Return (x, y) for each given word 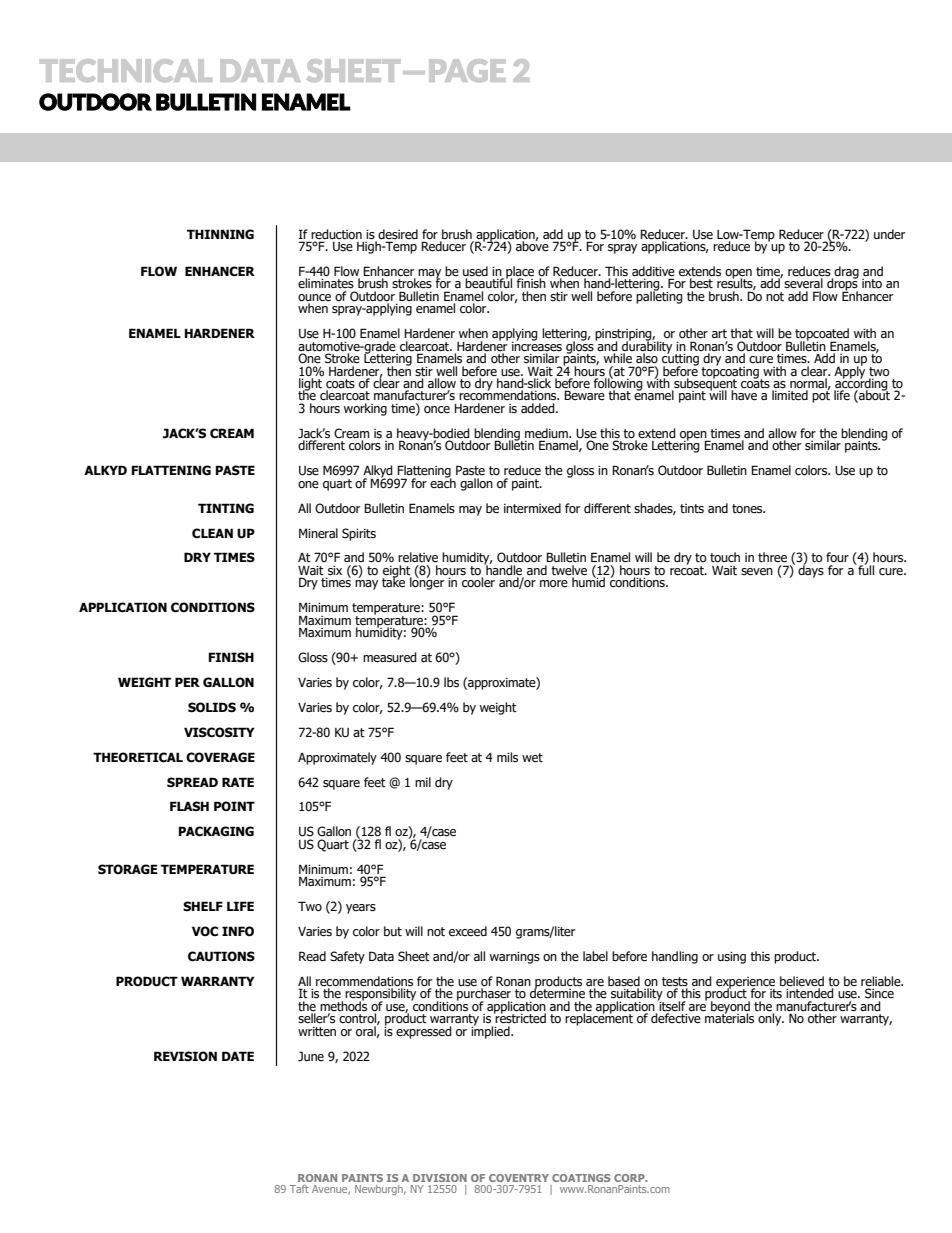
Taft (299, 1189)
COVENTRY (519, 1178)
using (732, 958)
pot (821, 396)
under (890, 234)
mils (507, 757)
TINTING (226, 508)
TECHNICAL (126, 70)
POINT (234, 806)
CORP (630, 1178)
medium (547, 433)
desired (398, 234)
